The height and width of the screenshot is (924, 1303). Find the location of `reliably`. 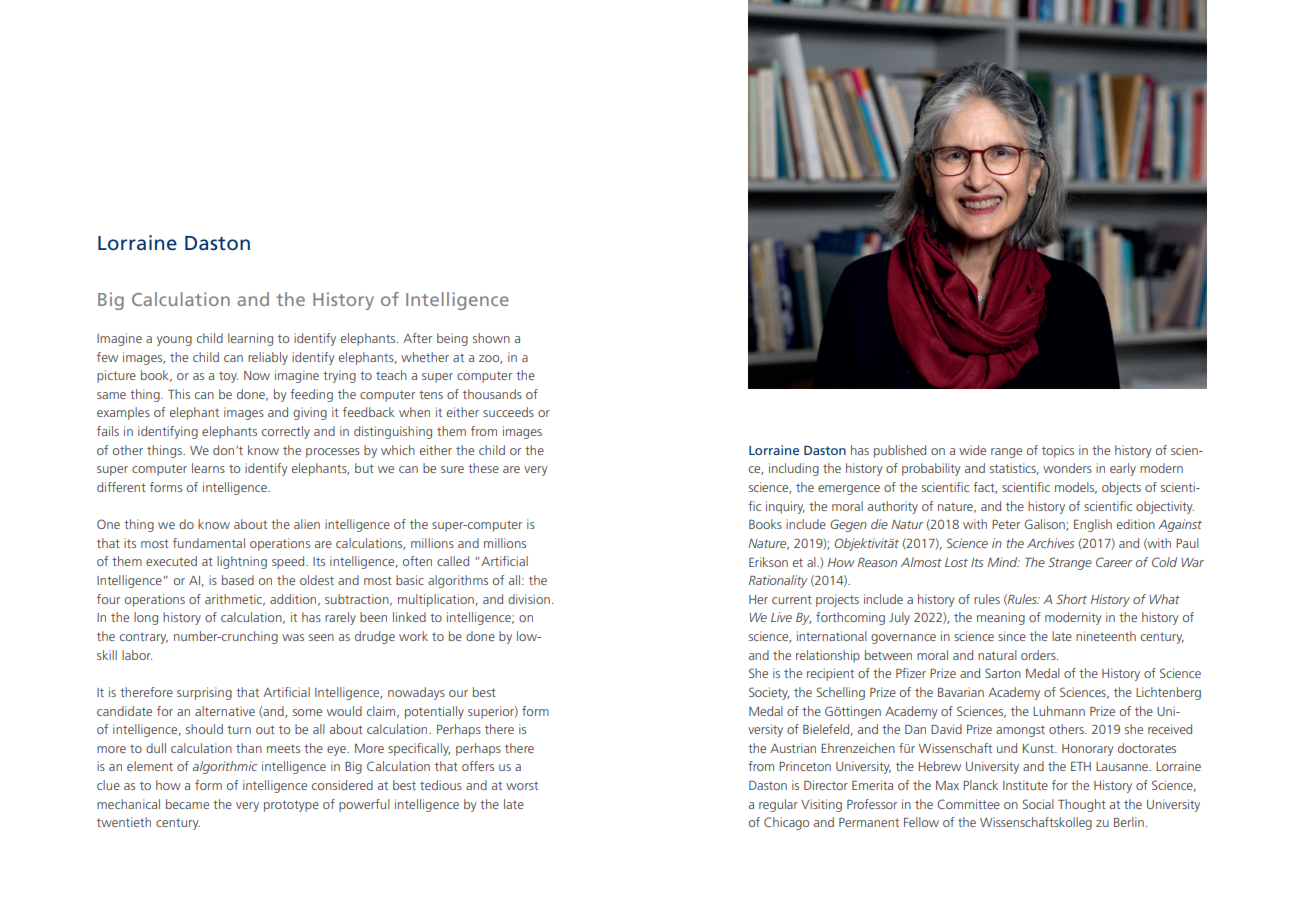

reliably is located at coordinates (268, 358).
